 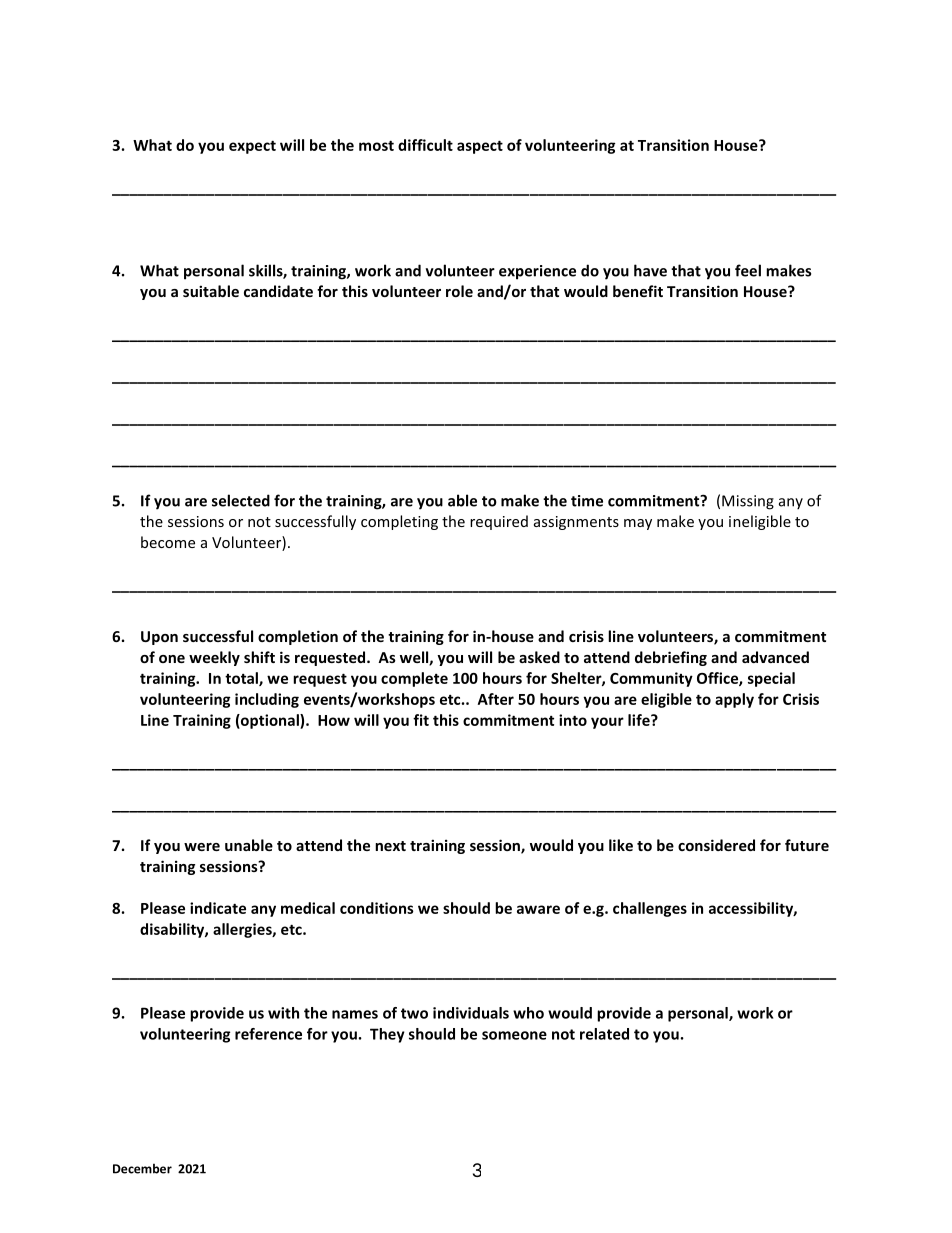 I want to click on considered, so click(x=716, y=845).
